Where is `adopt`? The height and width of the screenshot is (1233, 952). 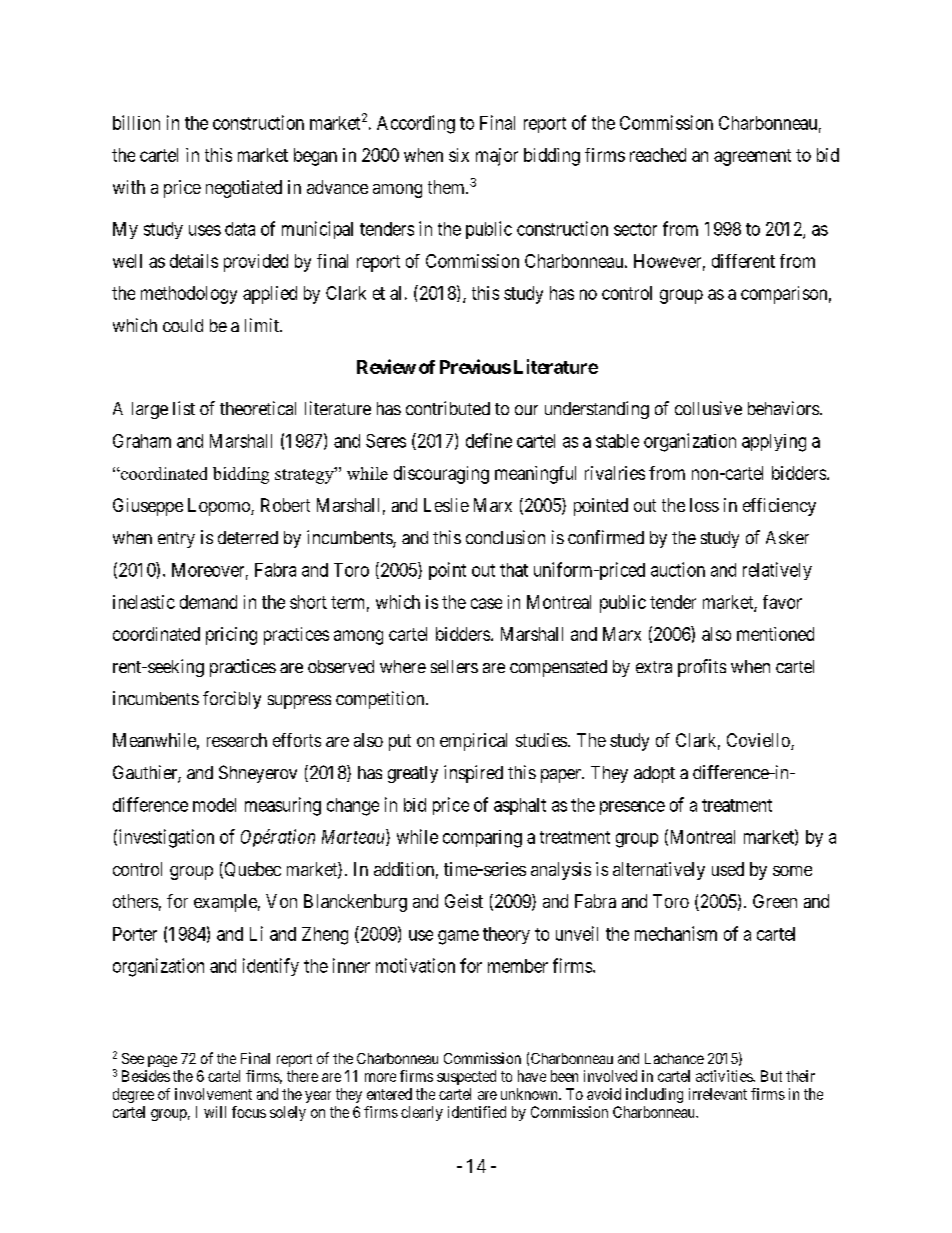 adopt is located at coordinates (654, 774).
